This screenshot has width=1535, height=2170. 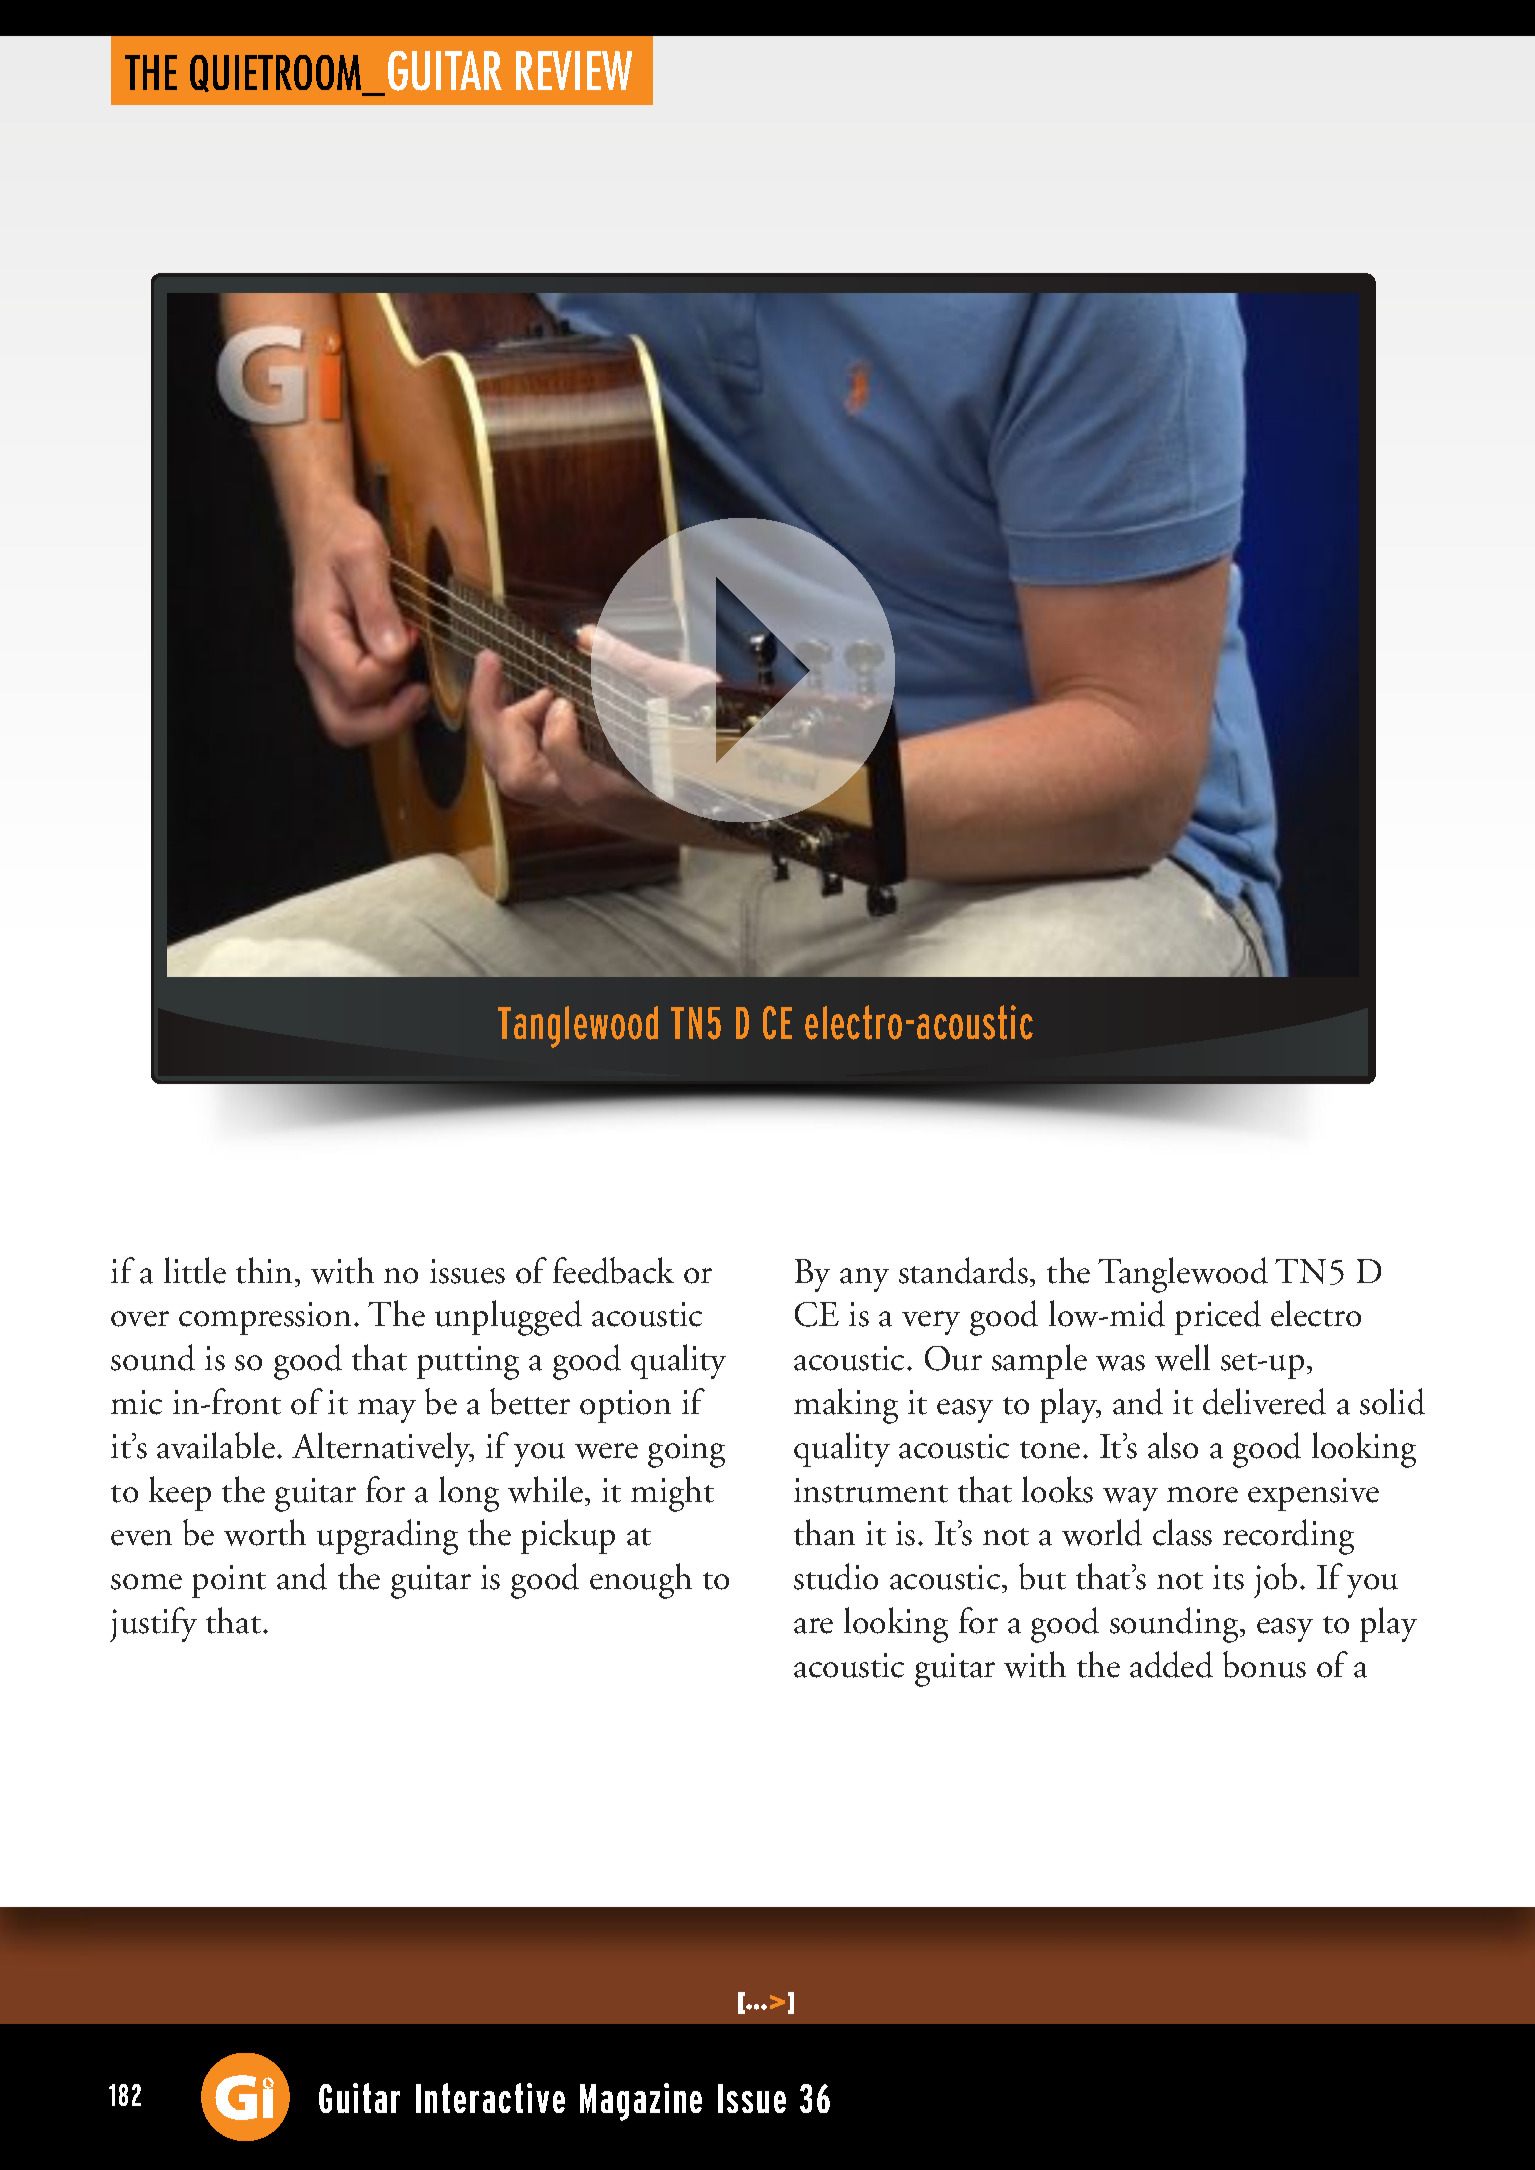 I want to click on feedback, so click(x=613, y=1270).
